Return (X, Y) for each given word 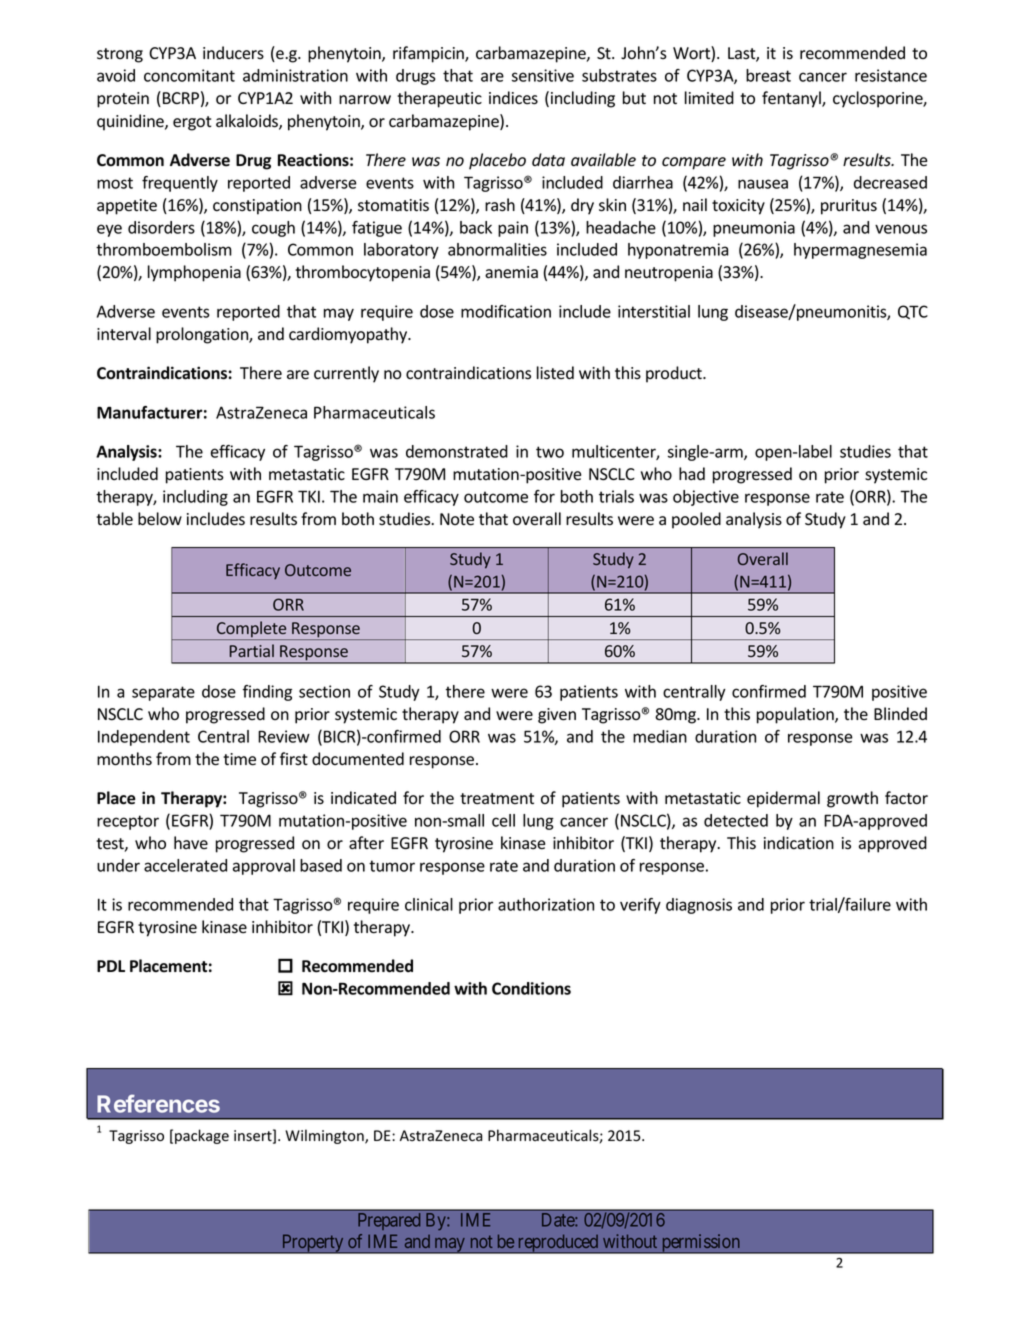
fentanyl (792, 99)
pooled (696, 520)
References (158, 1103)
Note (457, 519)
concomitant (189, 75)
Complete (251, 630)
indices (513, 98)
